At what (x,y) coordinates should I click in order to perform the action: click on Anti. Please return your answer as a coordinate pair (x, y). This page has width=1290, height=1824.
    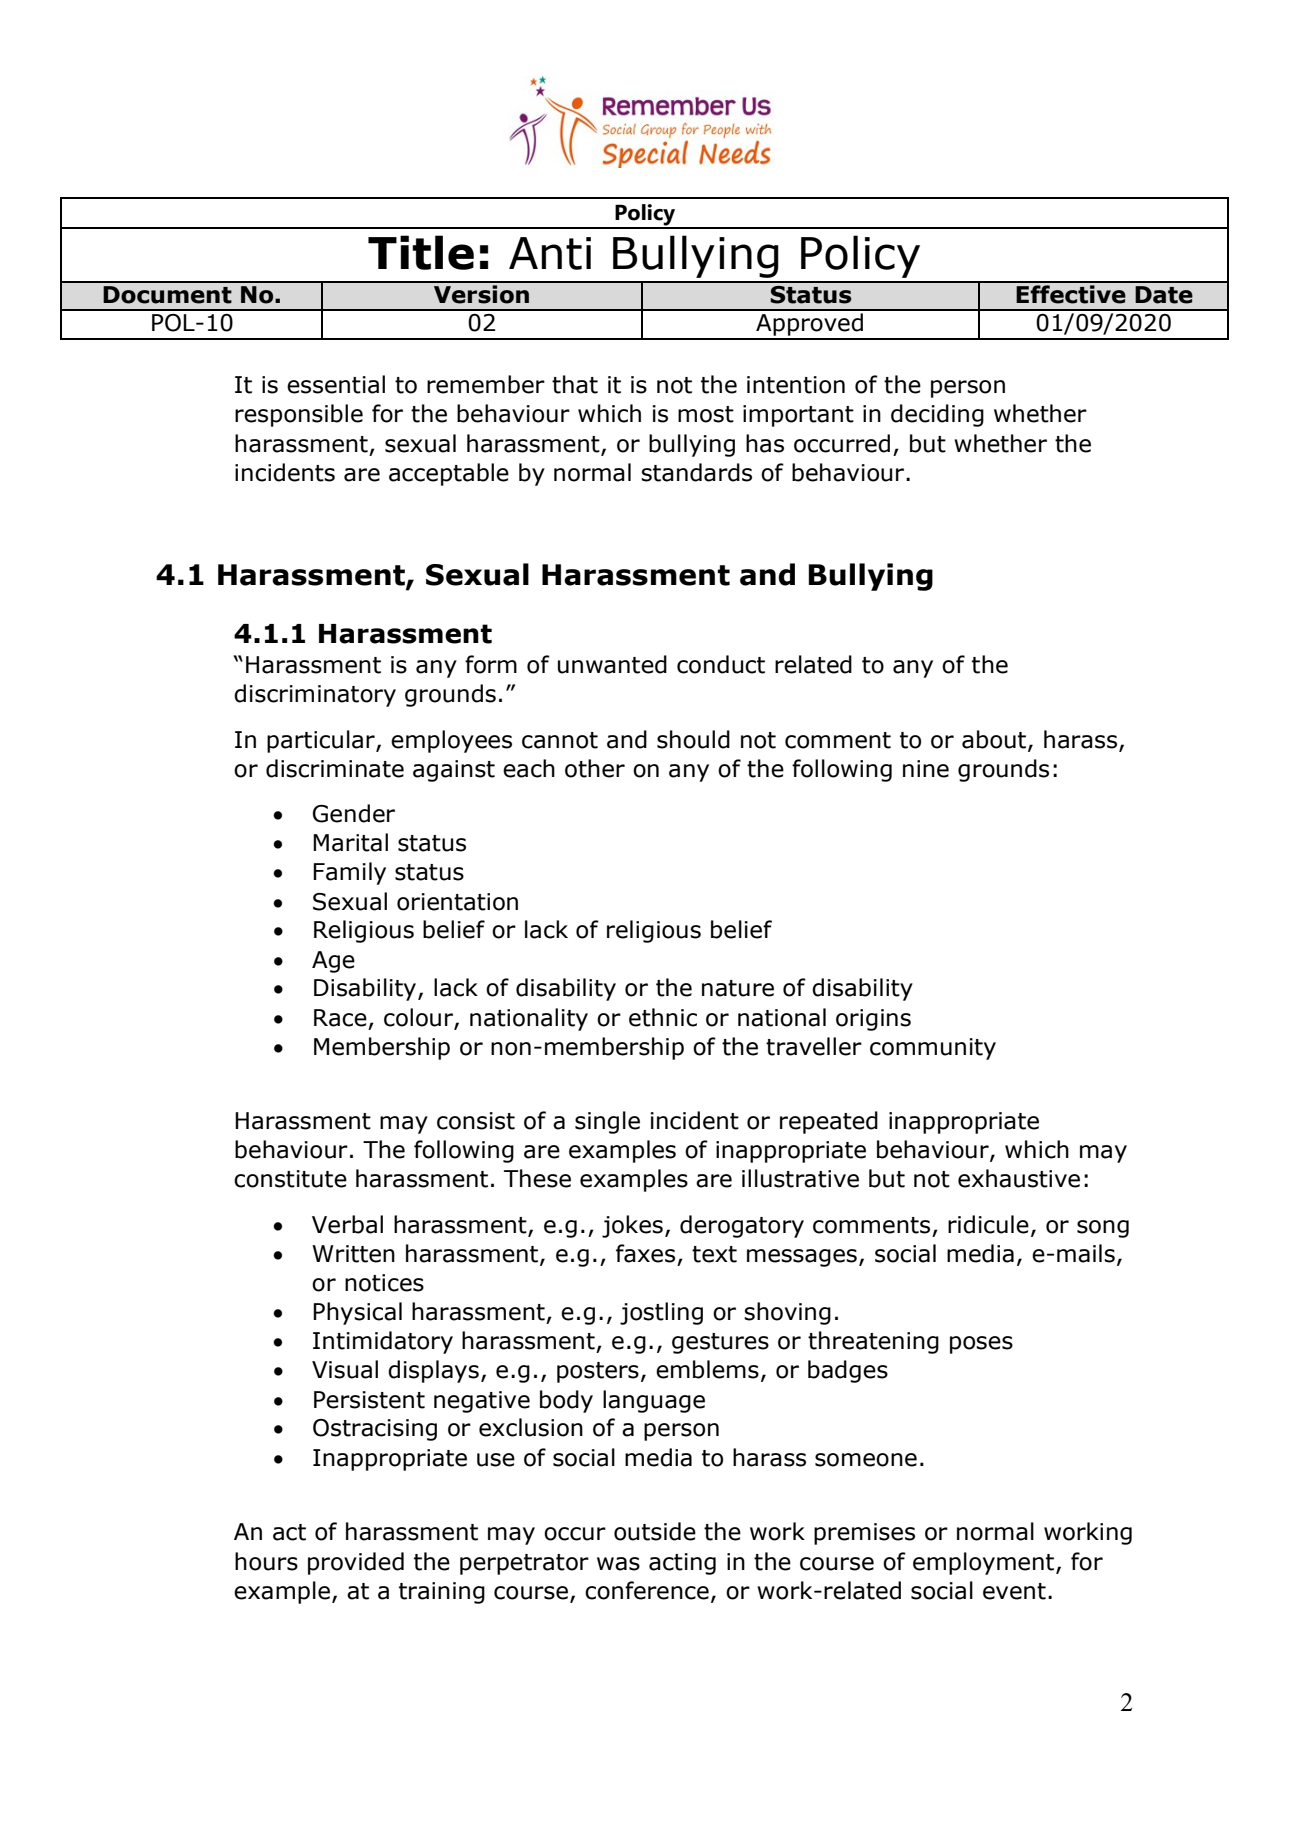
    Looking at the image, I should click on (550, 253).
